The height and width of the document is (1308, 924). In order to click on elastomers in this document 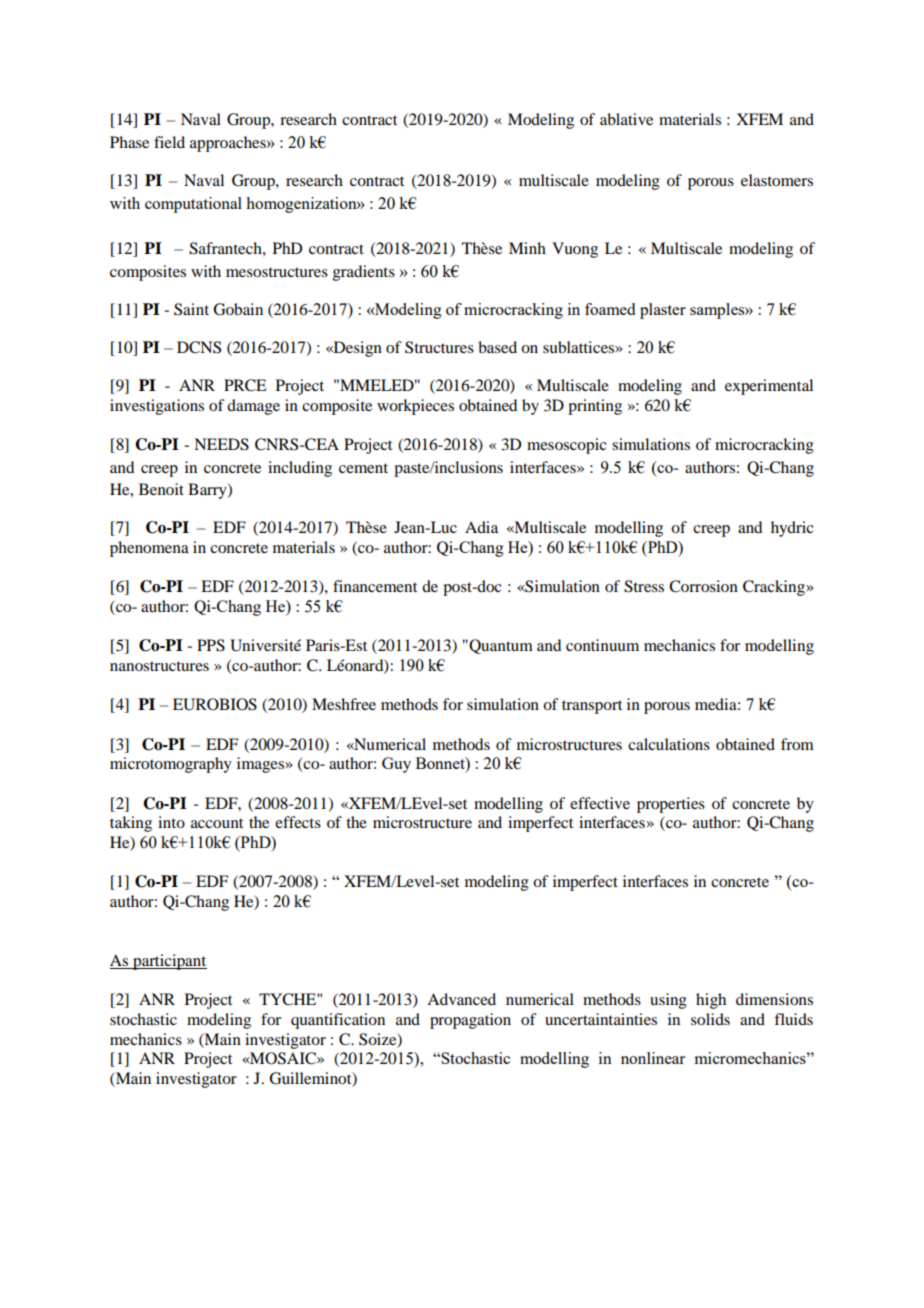, I will do `click(777, 180)`.
